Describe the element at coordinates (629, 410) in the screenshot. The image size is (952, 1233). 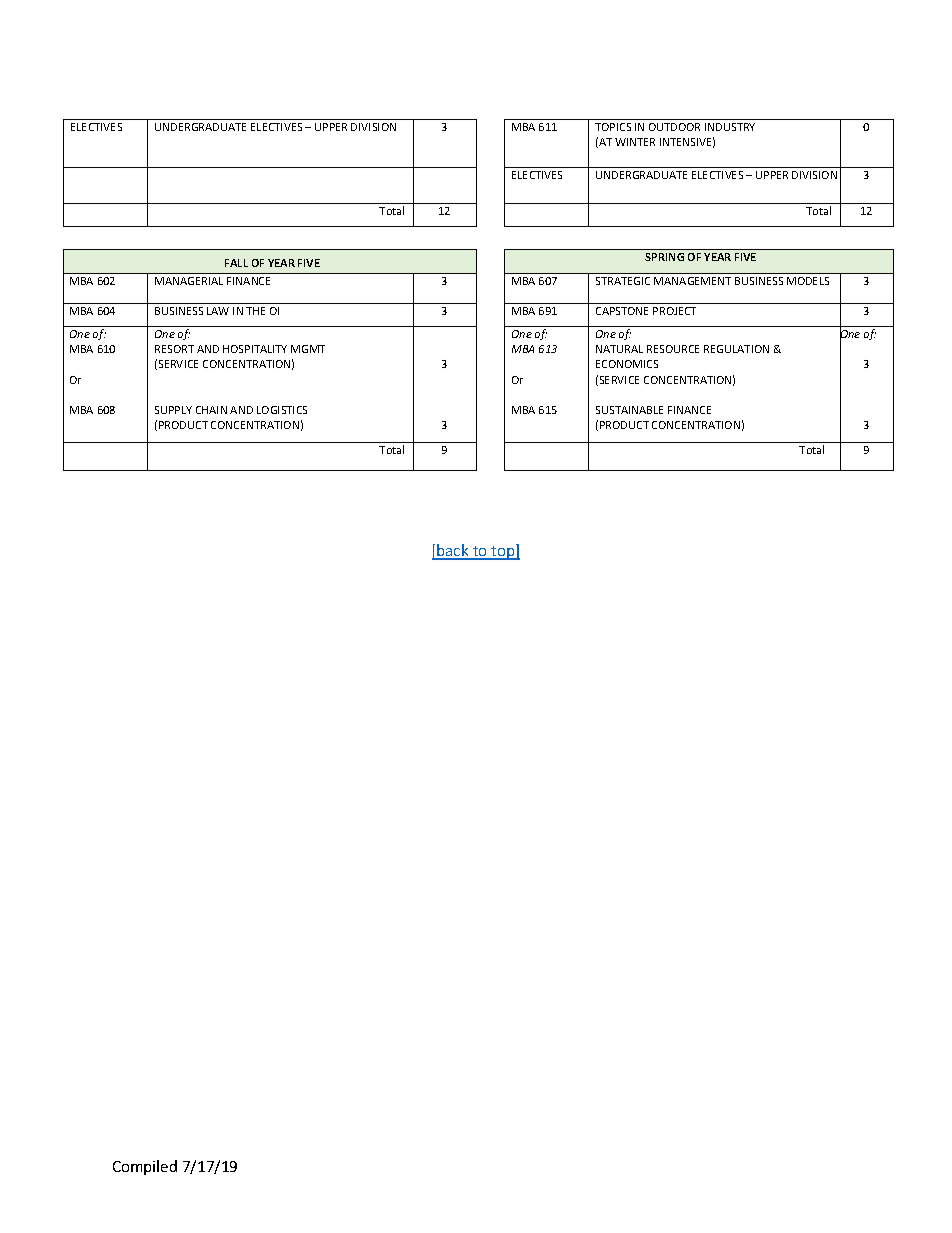
I see `SUSTAINABLE` at that location.
